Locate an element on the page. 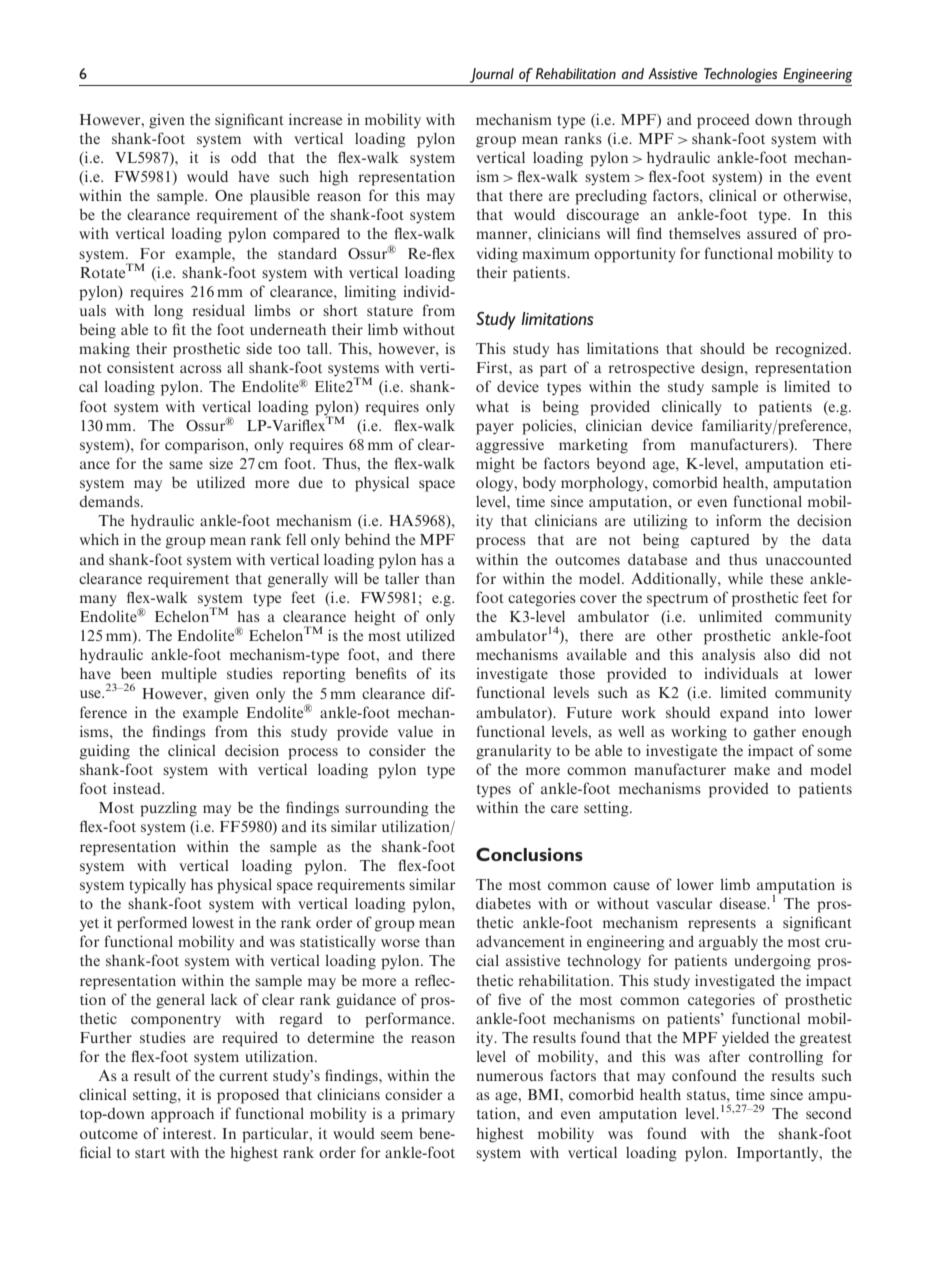  make is located at coordinates (752, 769).
